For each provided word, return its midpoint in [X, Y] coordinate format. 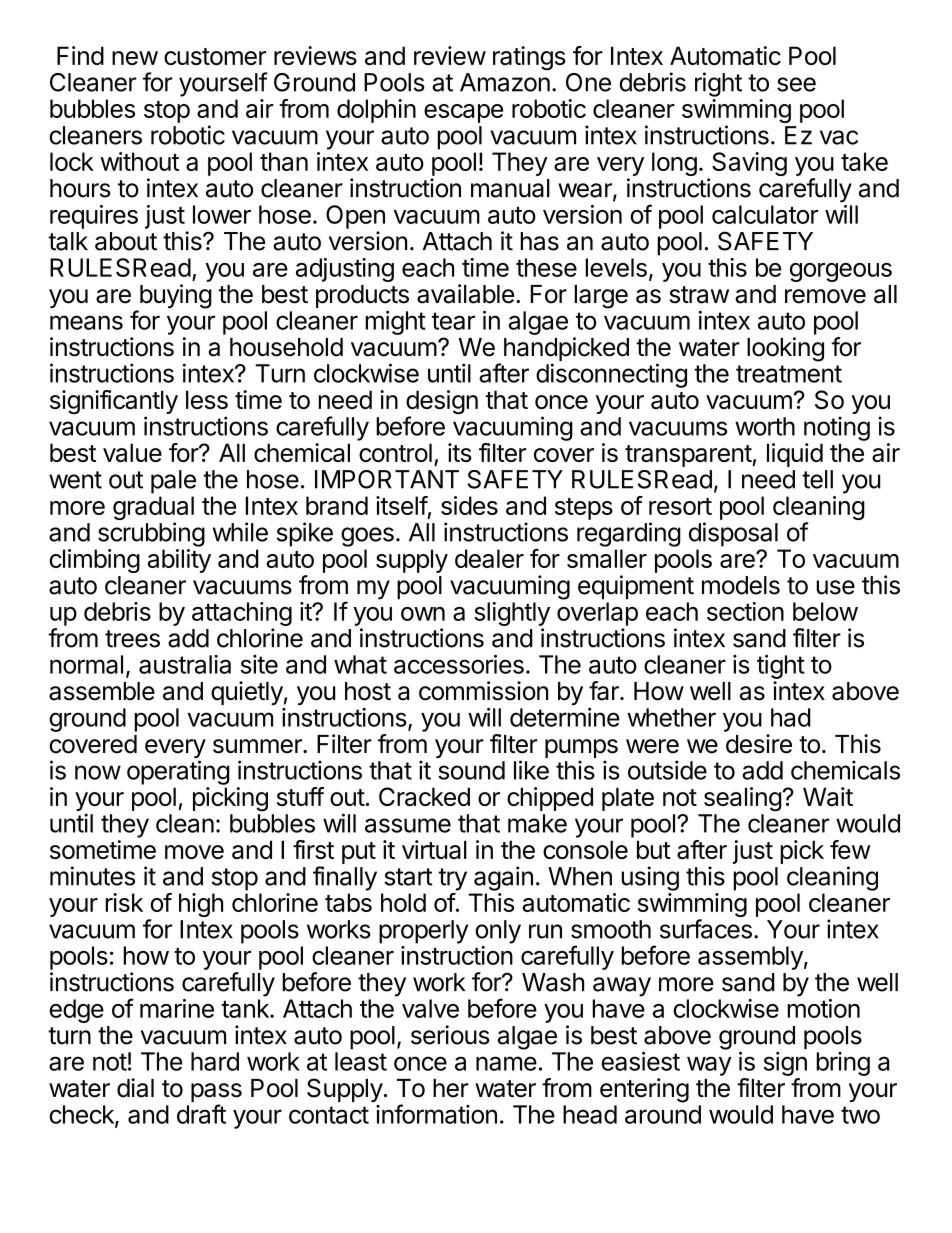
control [395, 452]
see [796, 84]
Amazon [505, 82]
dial [135, 1088]
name [506, 1063]
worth [765, 426]
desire [759, 744]
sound [471, 770]
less [207, 399]
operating [178, 772]
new [135, 58]
